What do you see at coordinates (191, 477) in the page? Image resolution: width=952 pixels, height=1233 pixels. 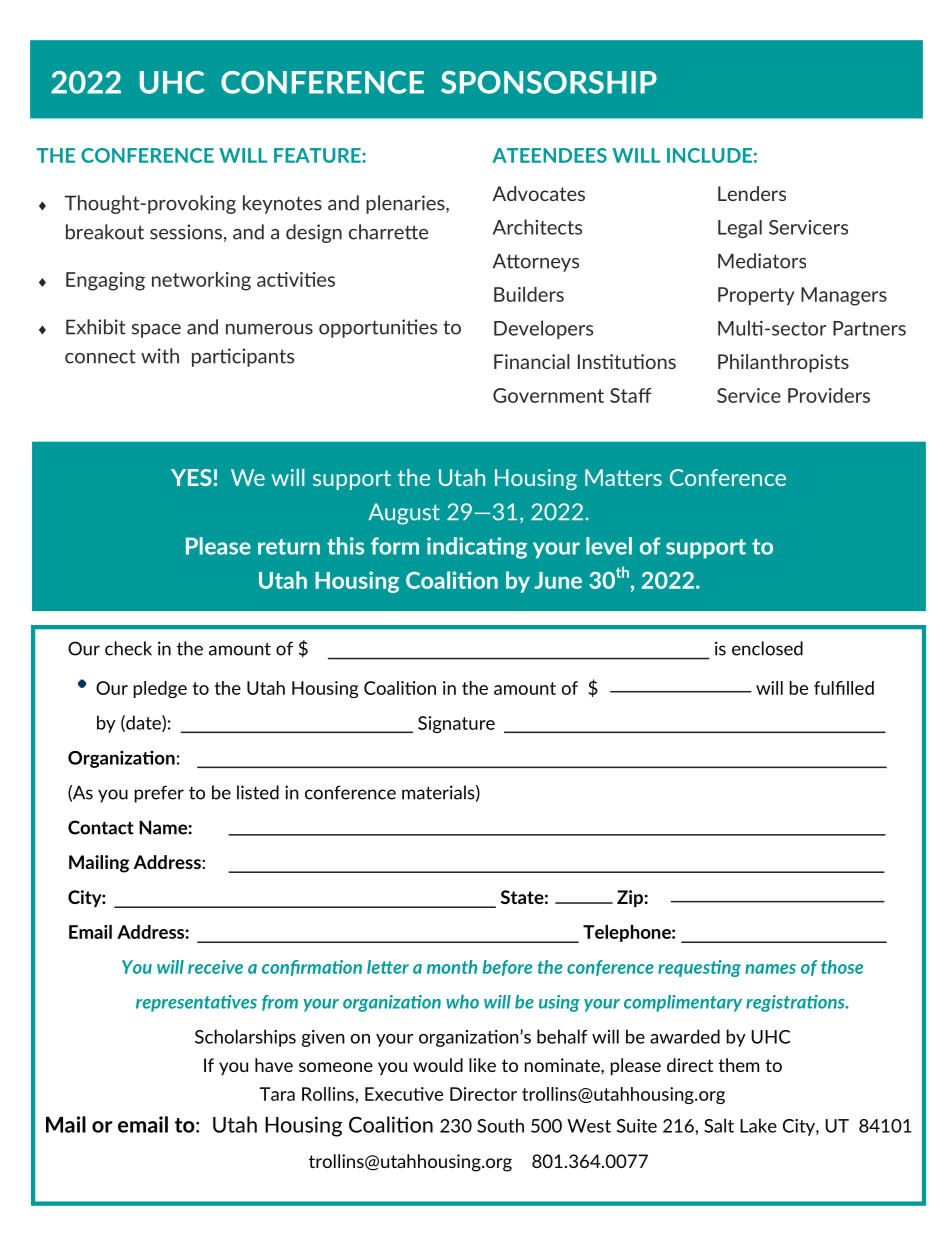 I see `YES` at bounding box center [191, 477].
